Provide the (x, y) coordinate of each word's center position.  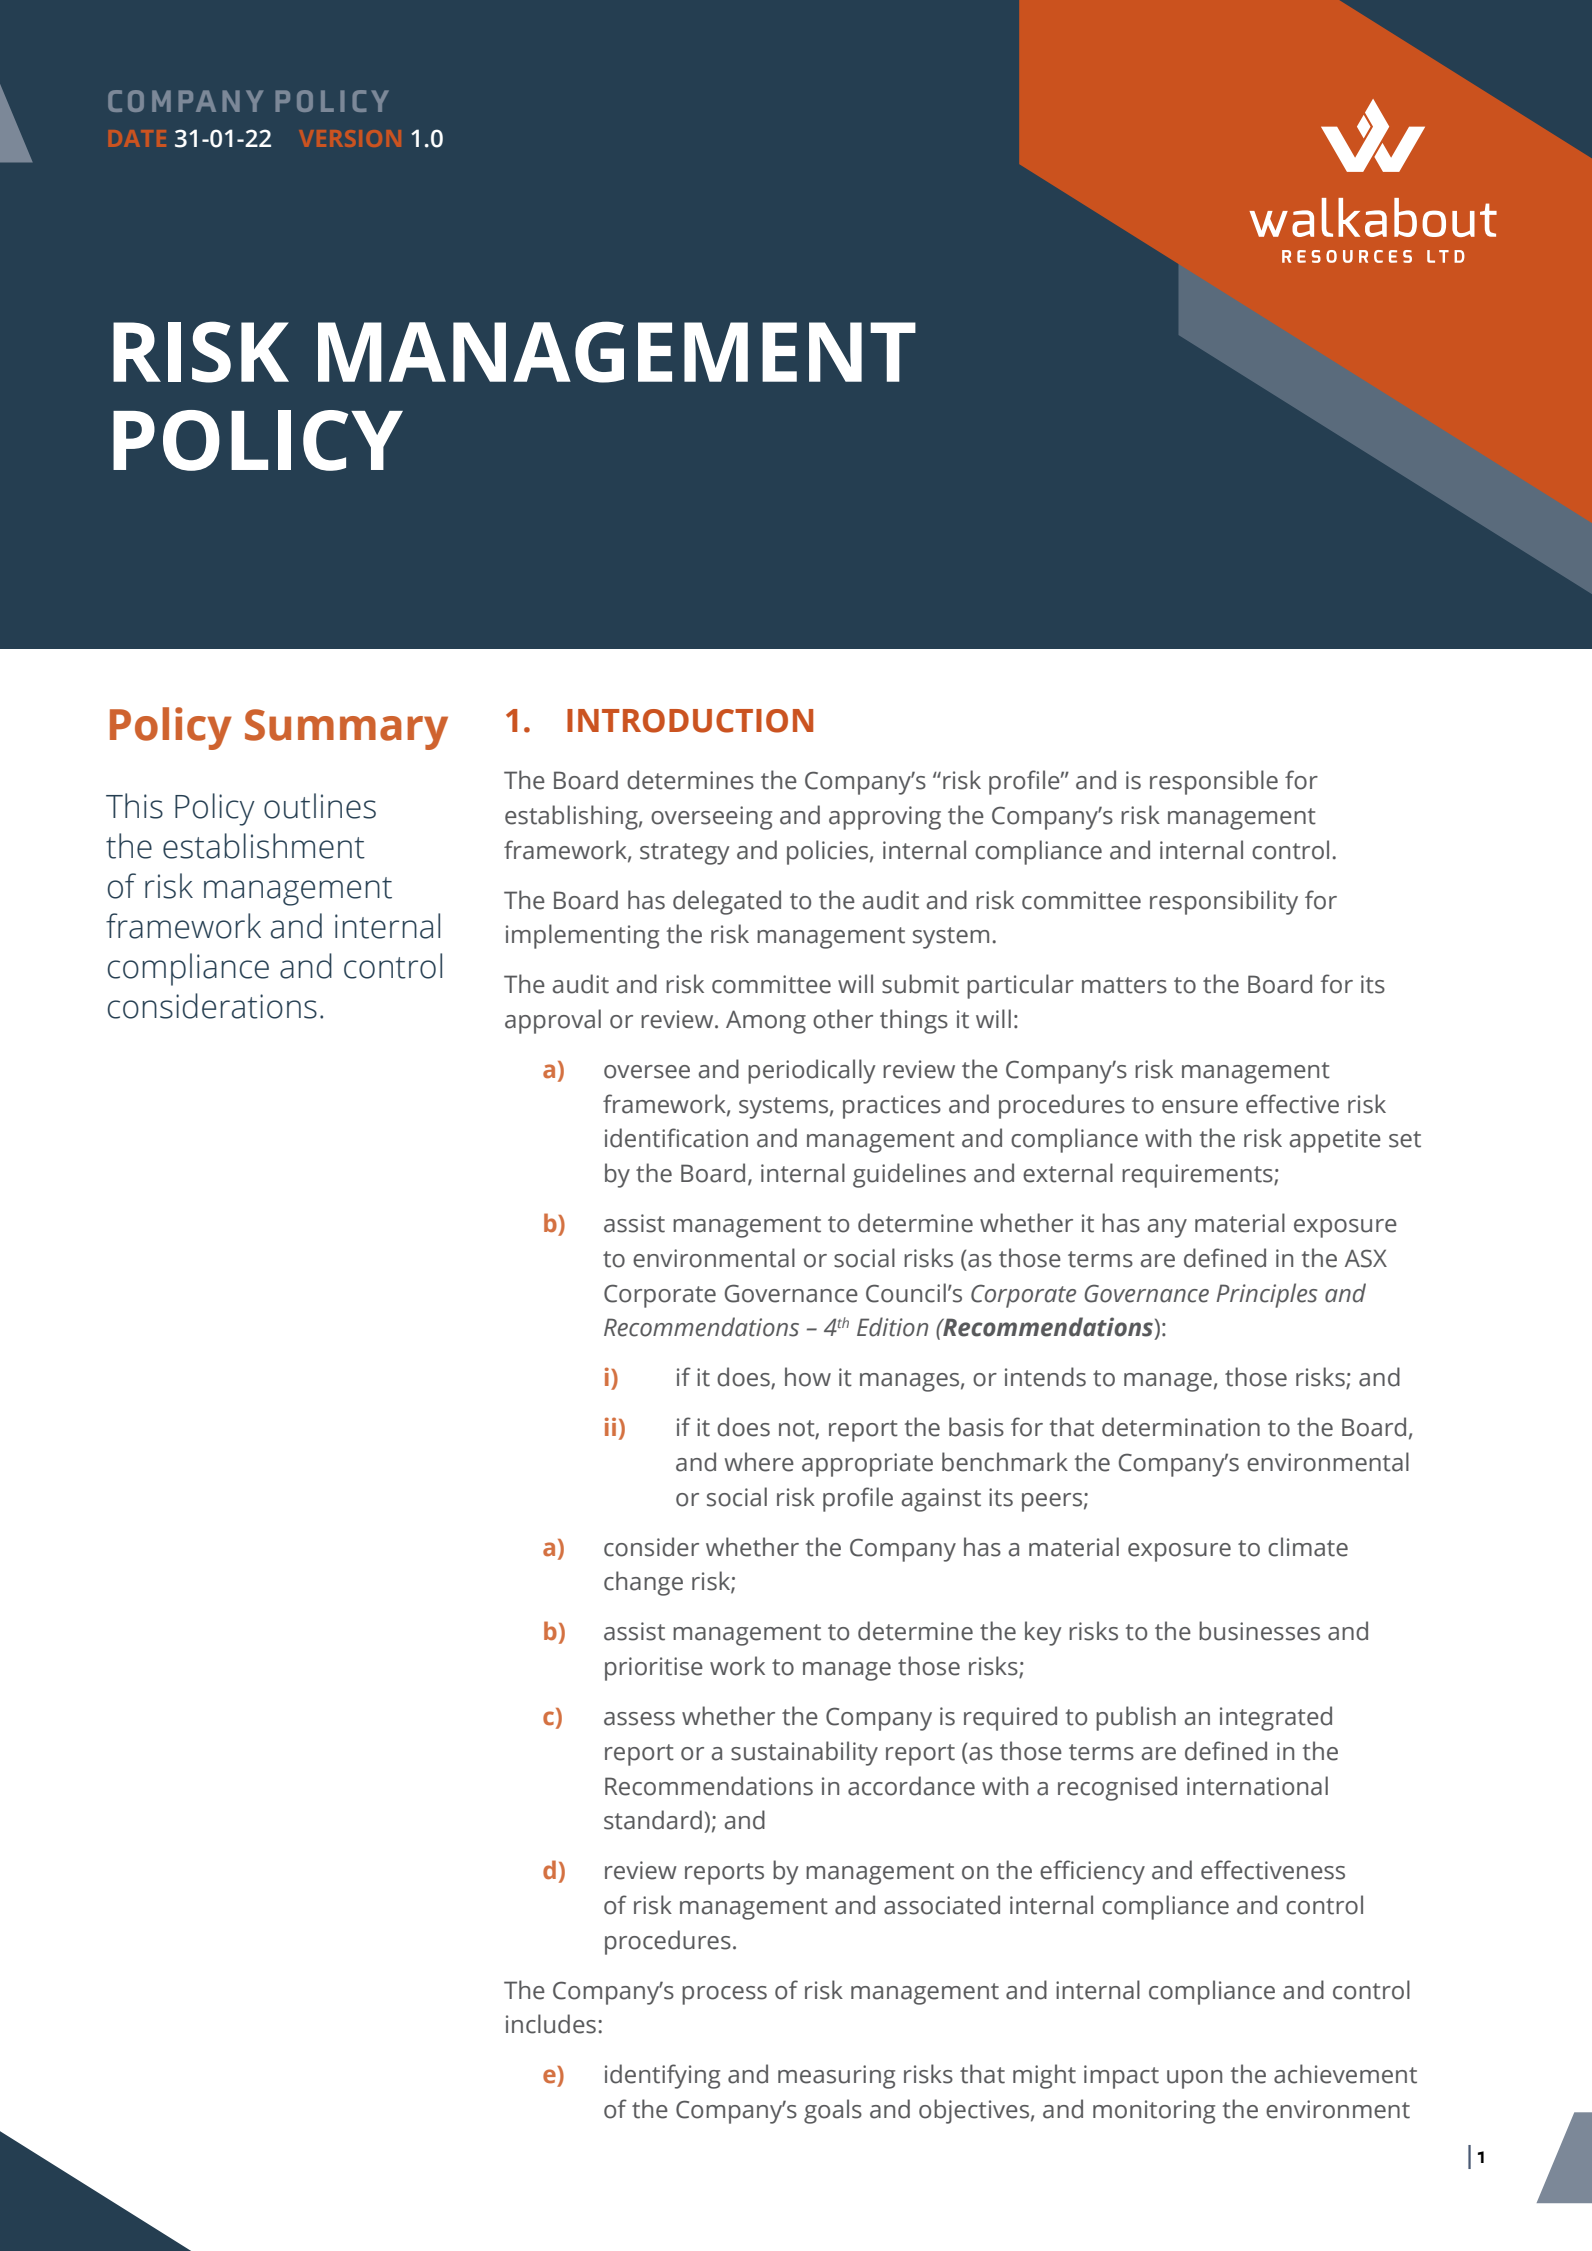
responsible (1214, 782)
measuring (836, 2077)
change (643, 1583)
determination (1181, 1427)
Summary (346, 729)
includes (551, 2024)
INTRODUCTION (690, 721)
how (808, 1377)
